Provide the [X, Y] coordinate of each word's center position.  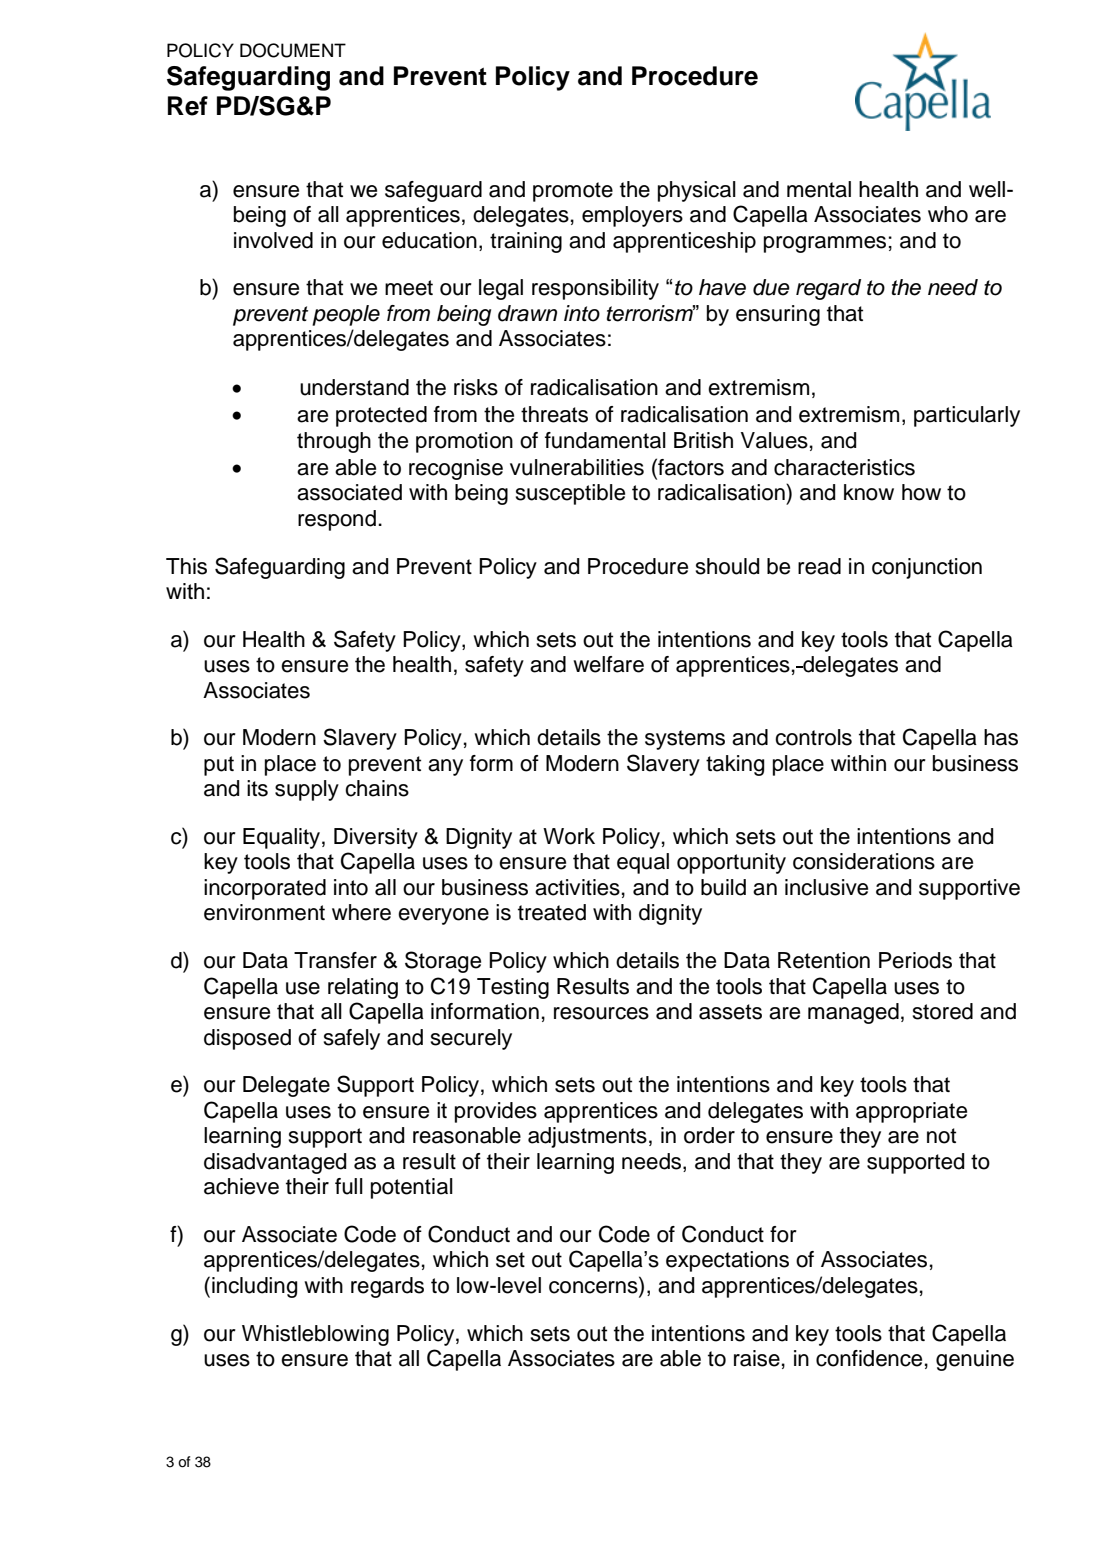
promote [573, 192]
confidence [869, 1358]
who [948, 214]
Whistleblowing [315, 1335]
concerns [594, 1288]
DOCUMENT [293, 50]
